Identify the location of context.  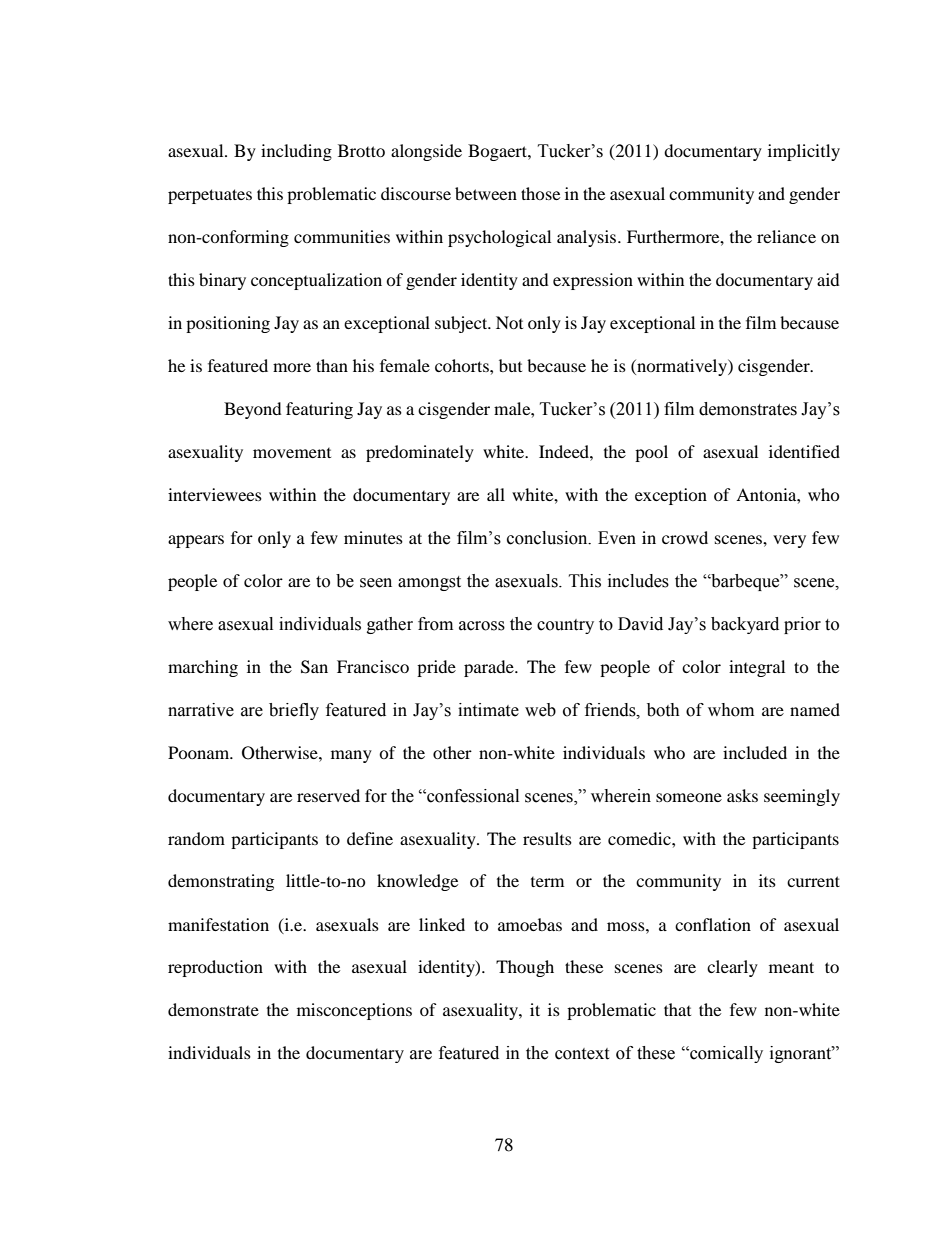
(582, 1054).
